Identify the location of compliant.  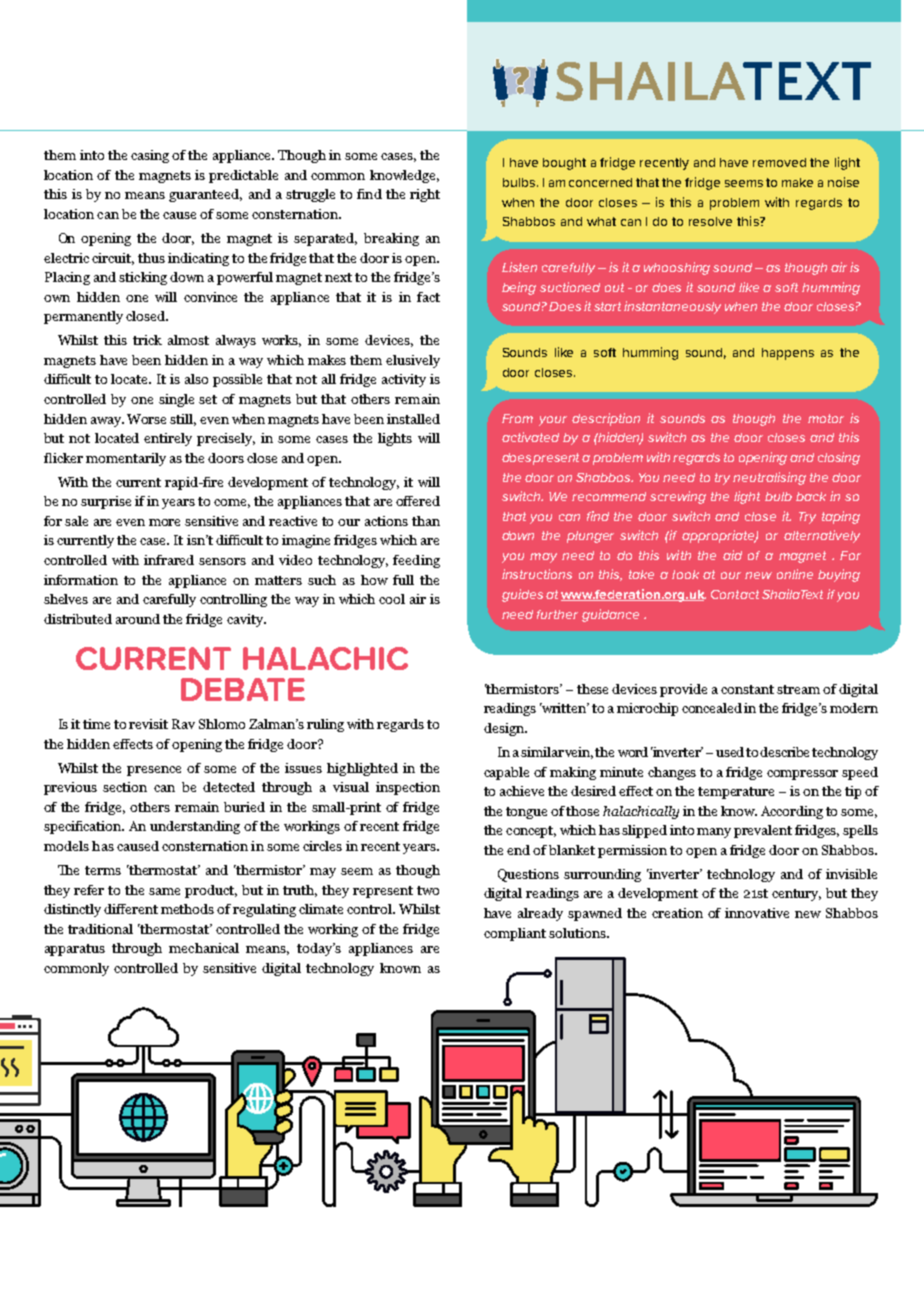
(515, 934).
